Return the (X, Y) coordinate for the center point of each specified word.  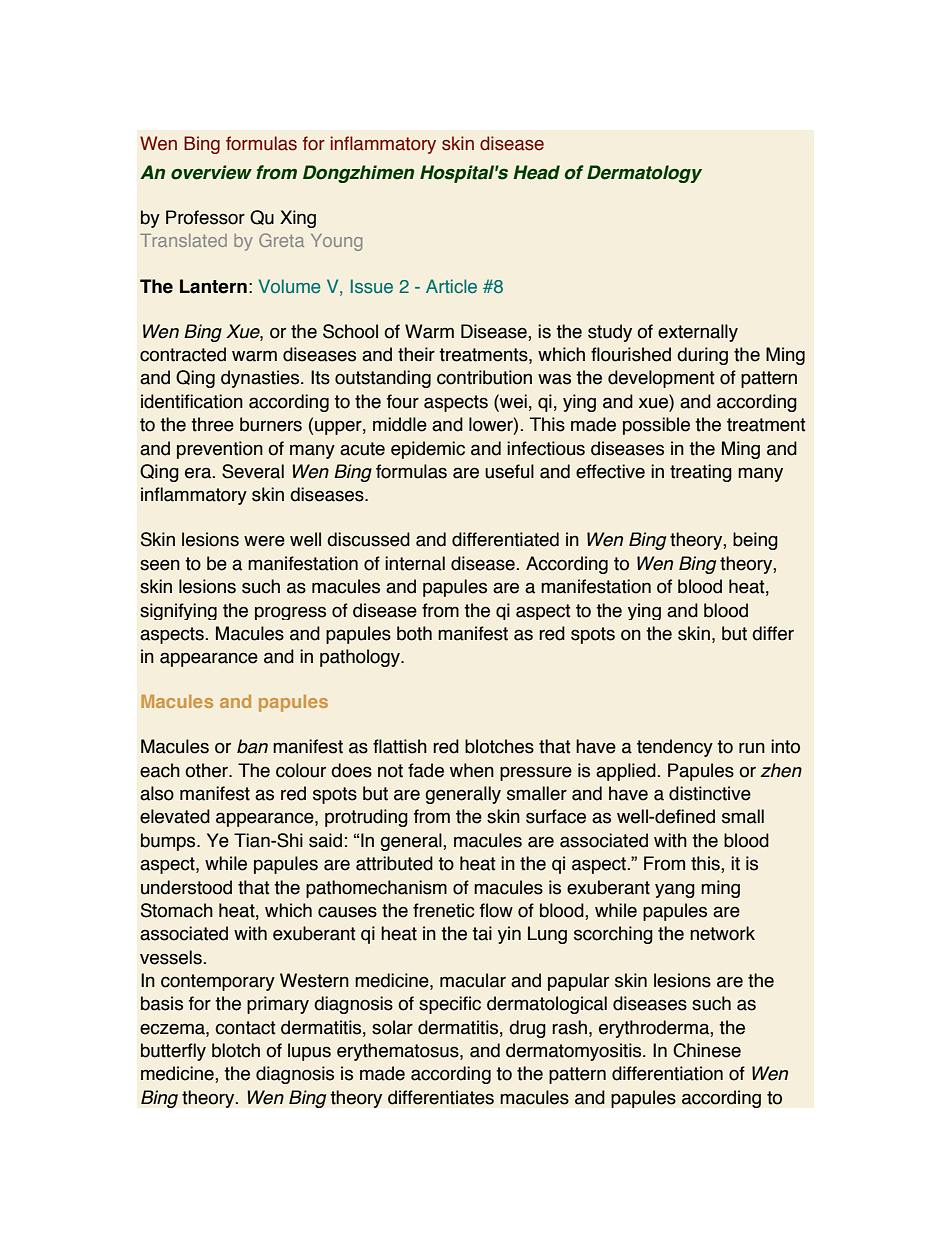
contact (245, 1028)
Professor (205, 217)
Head (536, 172)
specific (450, 1005)
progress (290, 613)
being (755, 541)
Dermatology (644, 174)
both (414, 633)
